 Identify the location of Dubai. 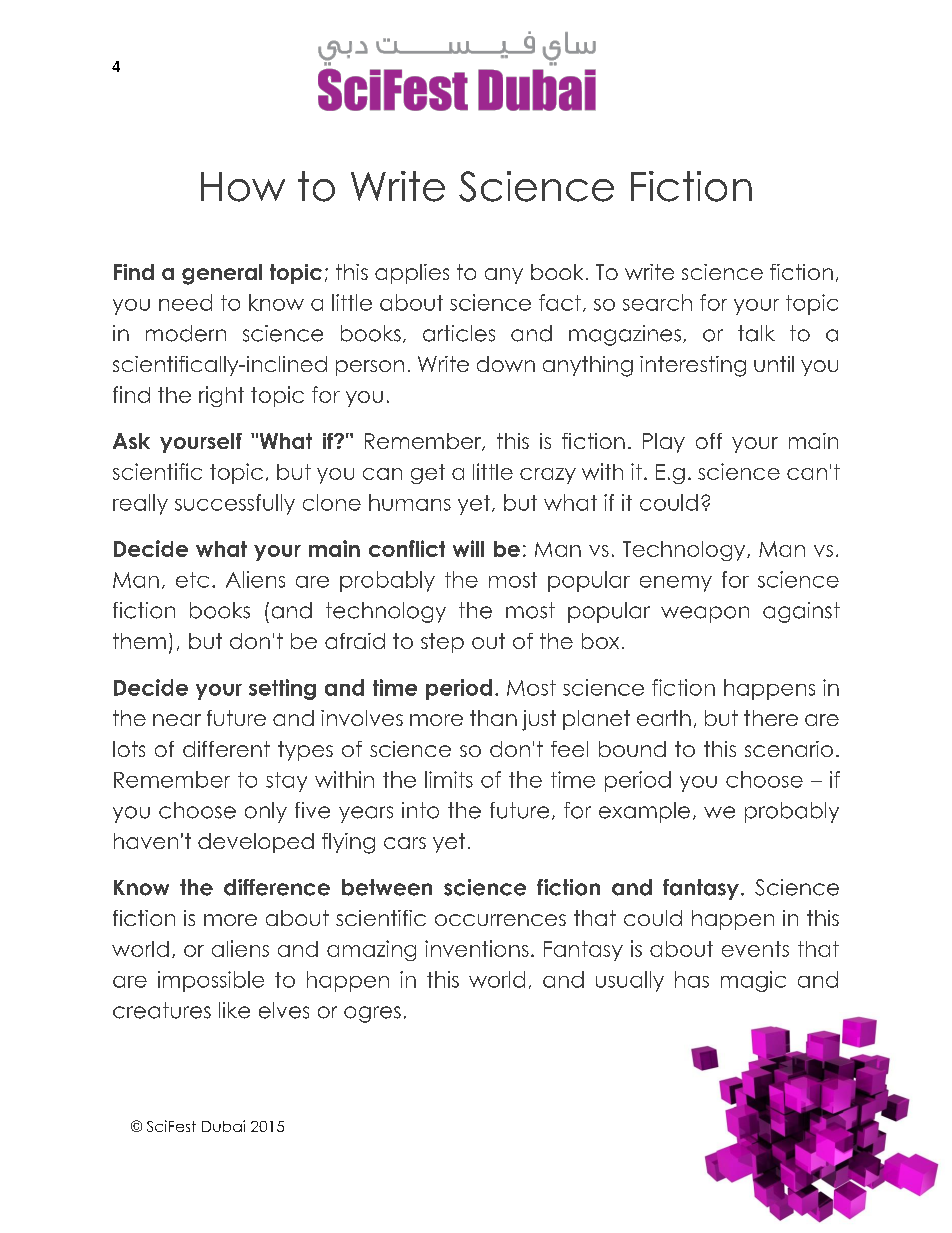
(223, 1126).
